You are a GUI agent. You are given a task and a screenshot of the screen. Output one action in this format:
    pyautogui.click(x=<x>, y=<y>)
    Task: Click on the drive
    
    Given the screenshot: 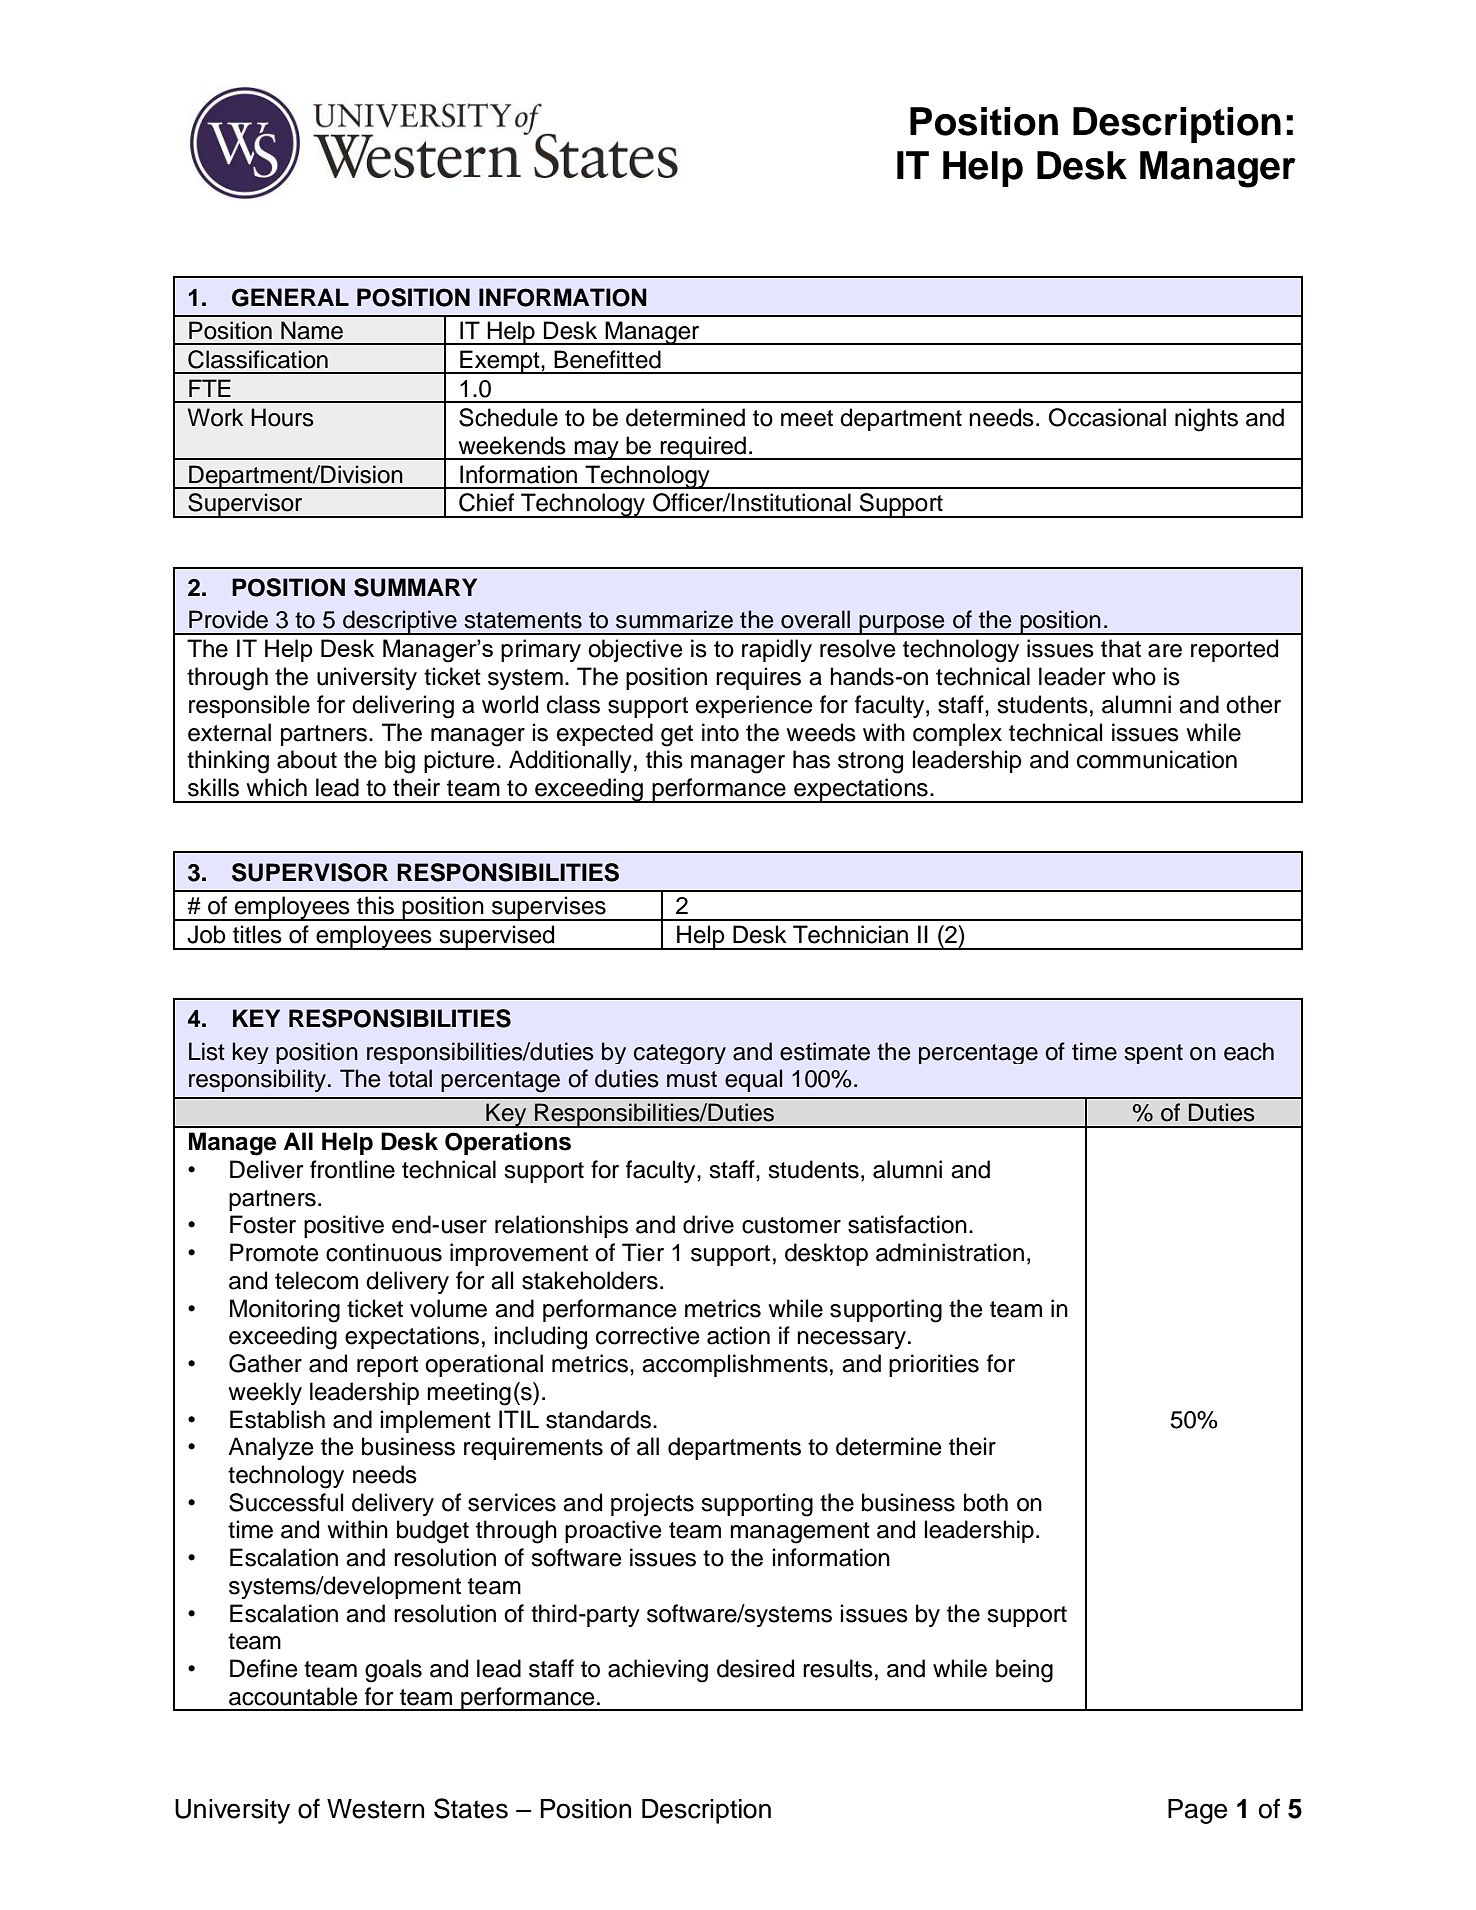 What is the action you would take?
    pyautogui.click(x=708, y=1224)
